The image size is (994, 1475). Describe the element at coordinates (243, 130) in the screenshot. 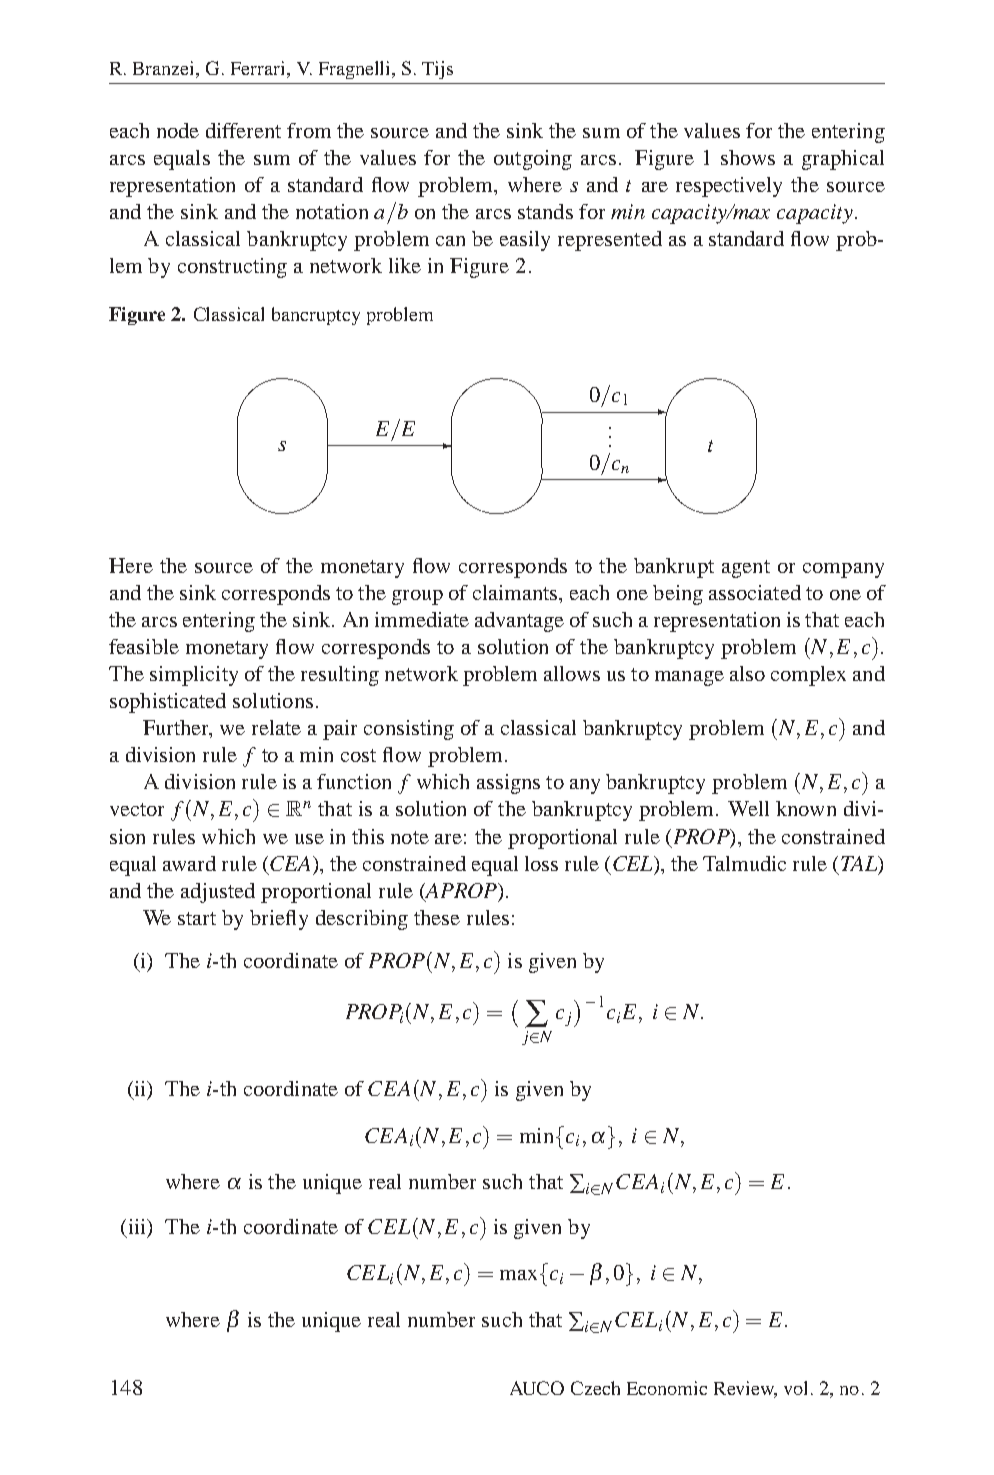

I see `different` at that location.
